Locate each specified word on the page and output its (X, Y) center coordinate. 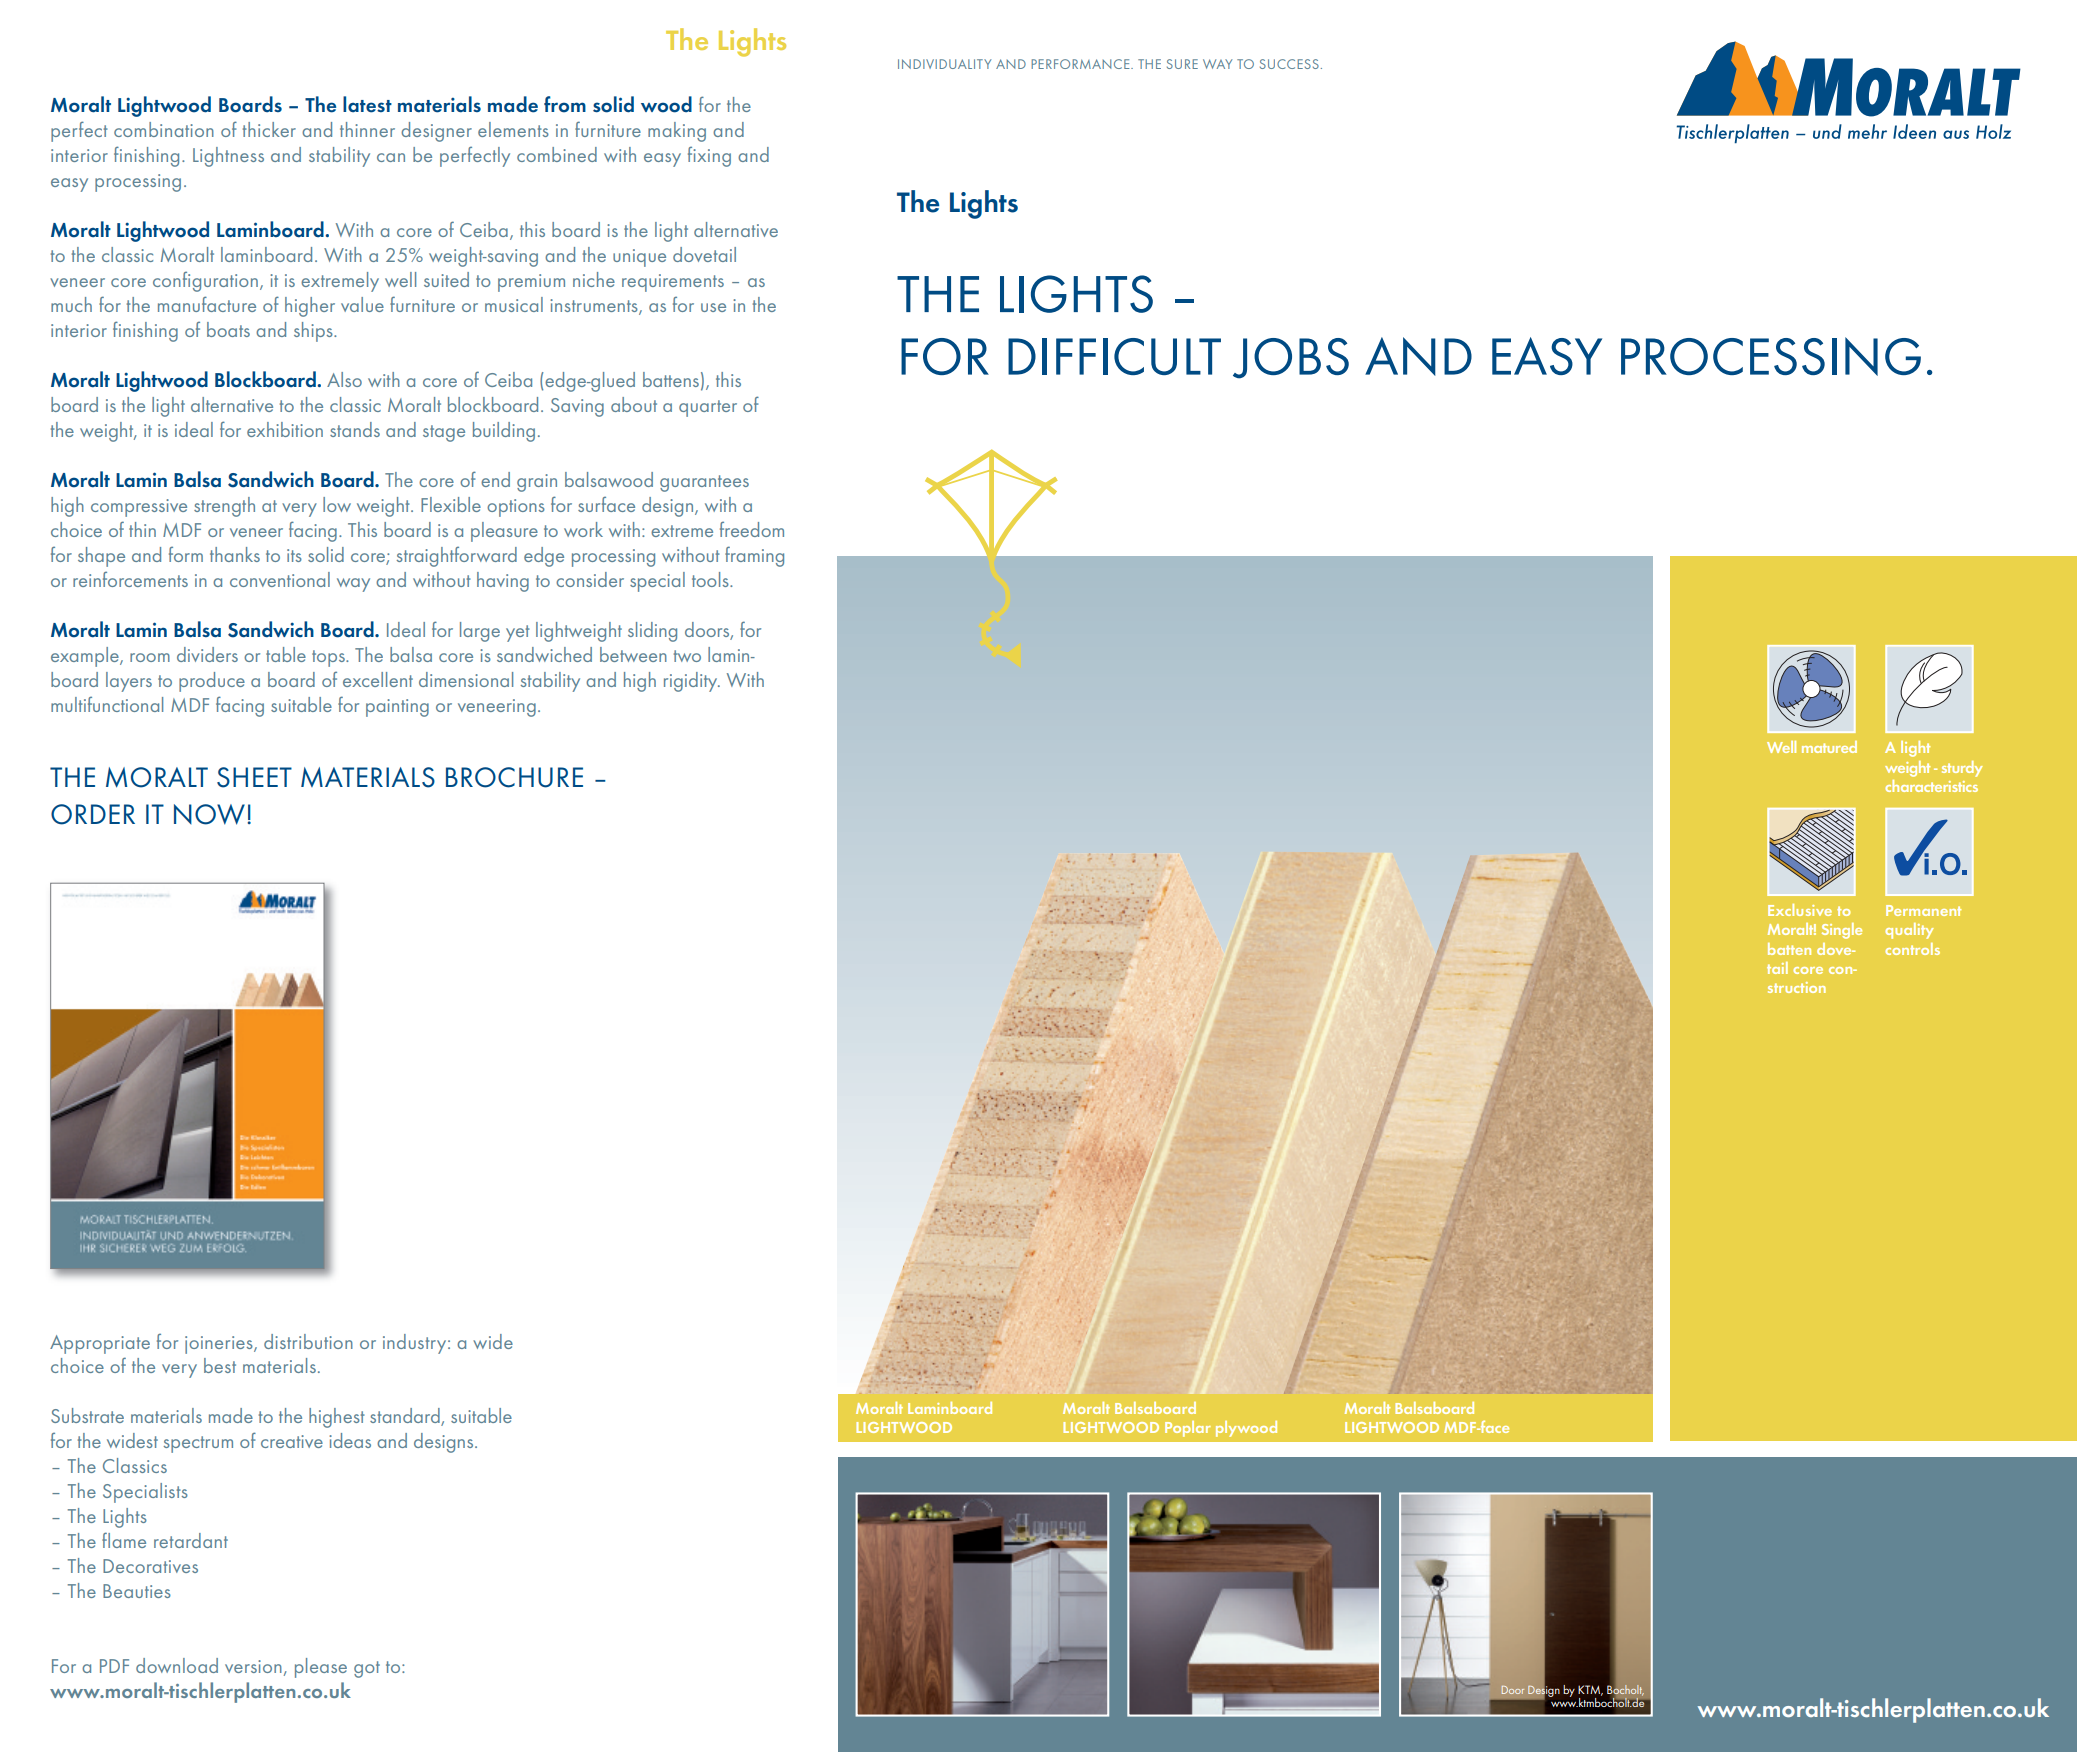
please (321, 1668)
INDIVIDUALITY (944, 64)
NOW (209, 814)
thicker (269, 129)
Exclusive (1800, 910)
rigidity (692, 682)
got (367, 1669)
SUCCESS (1289, 64)
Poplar (1188, 1429)
